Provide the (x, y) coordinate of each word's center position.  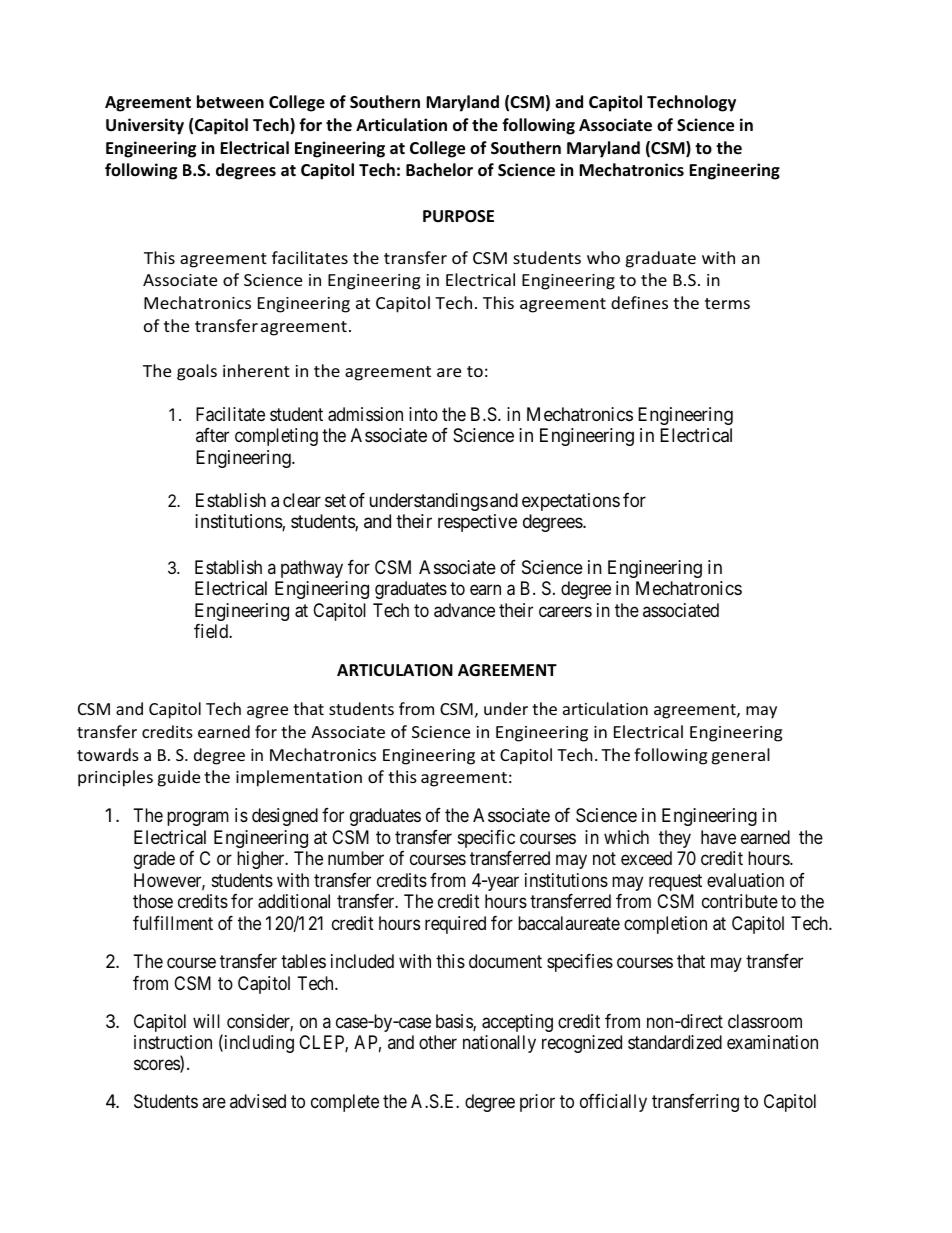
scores (157, 1066)
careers (565, 612)
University (145, 126)
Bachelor (439, 170)
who (603, 257)
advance (464, 610)
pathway (312, 569)
